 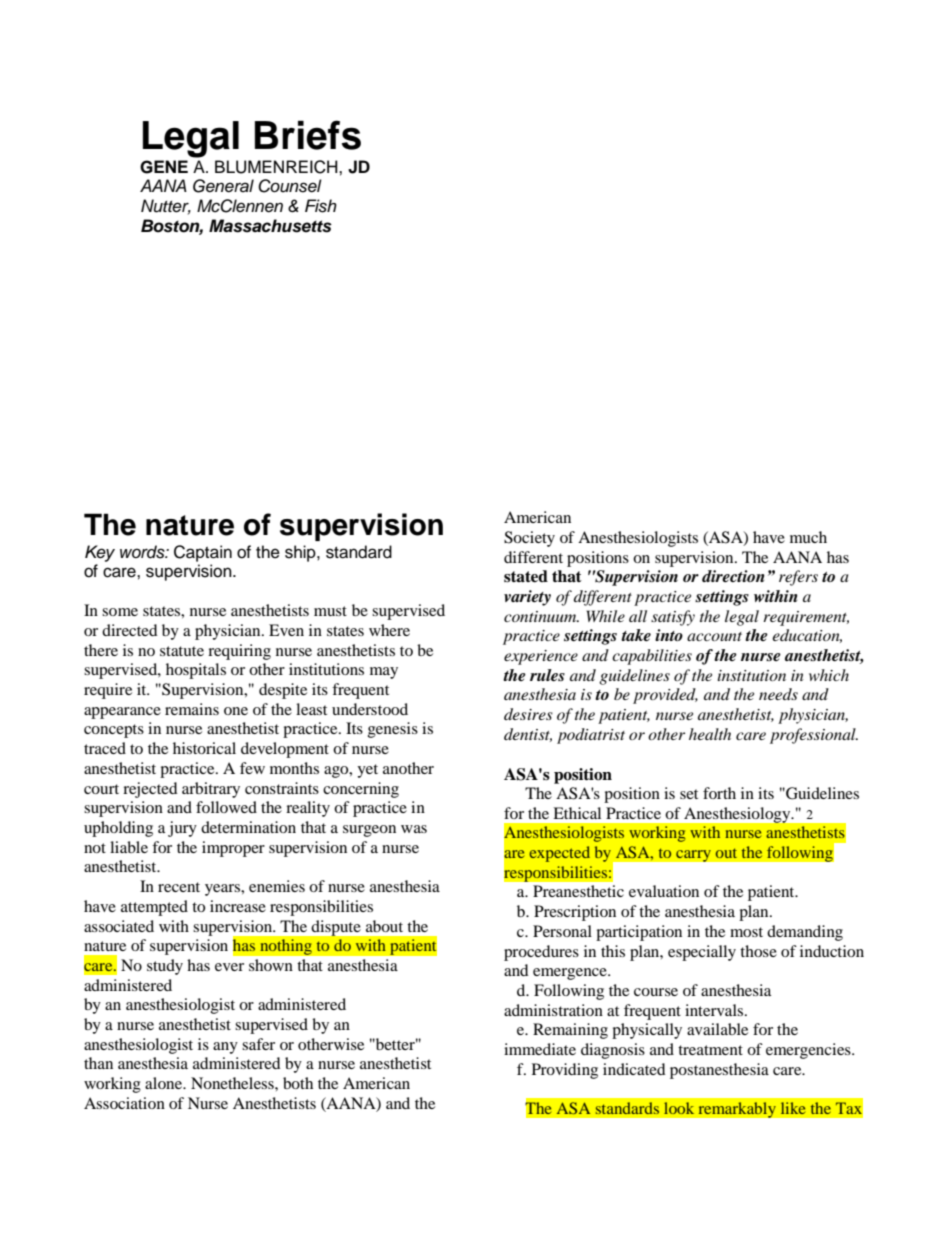 I want to click on immediate, so click(x=540, y=1049).
